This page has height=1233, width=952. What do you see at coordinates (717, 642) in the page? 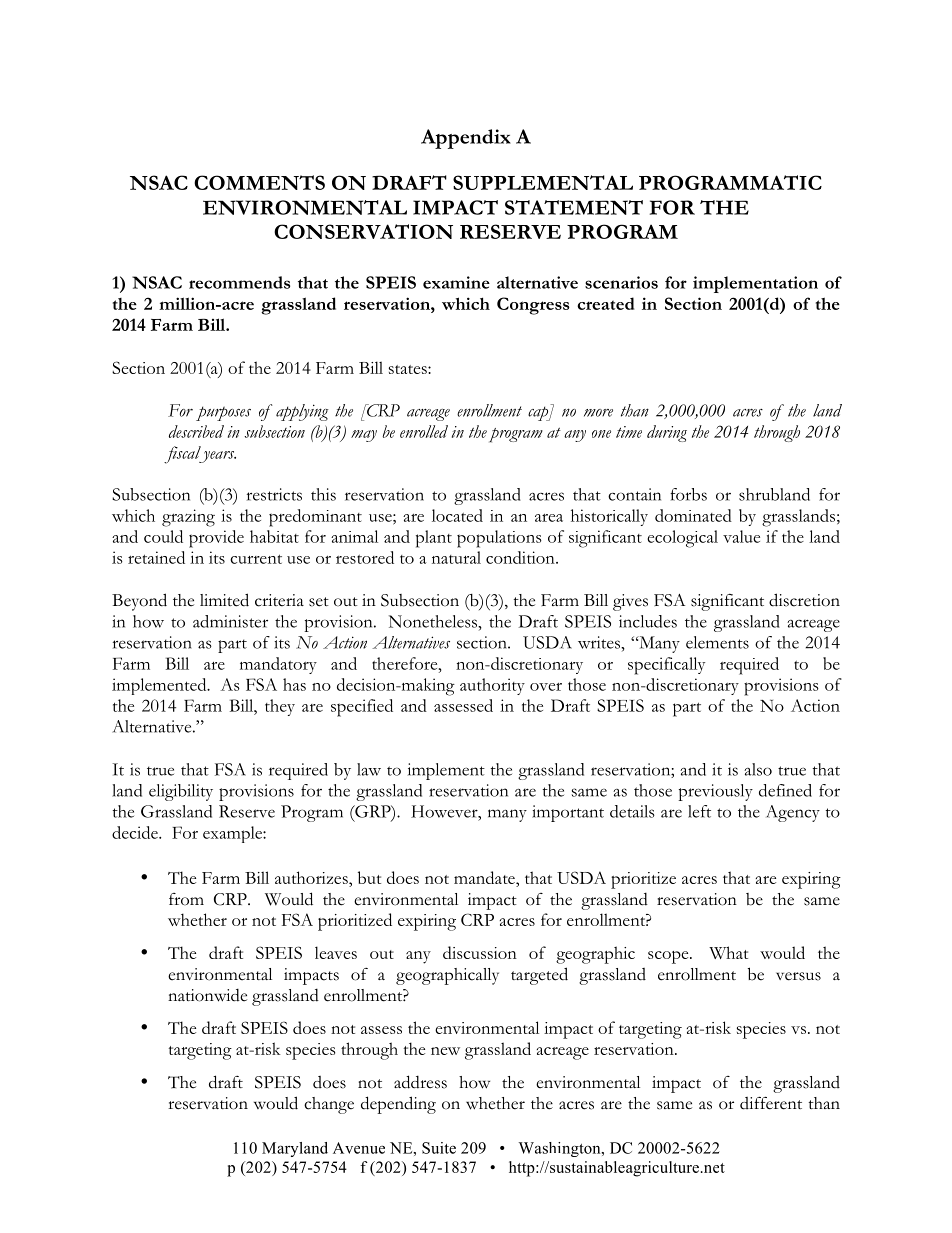
I see `elements` at bounding box center [717, 642].
